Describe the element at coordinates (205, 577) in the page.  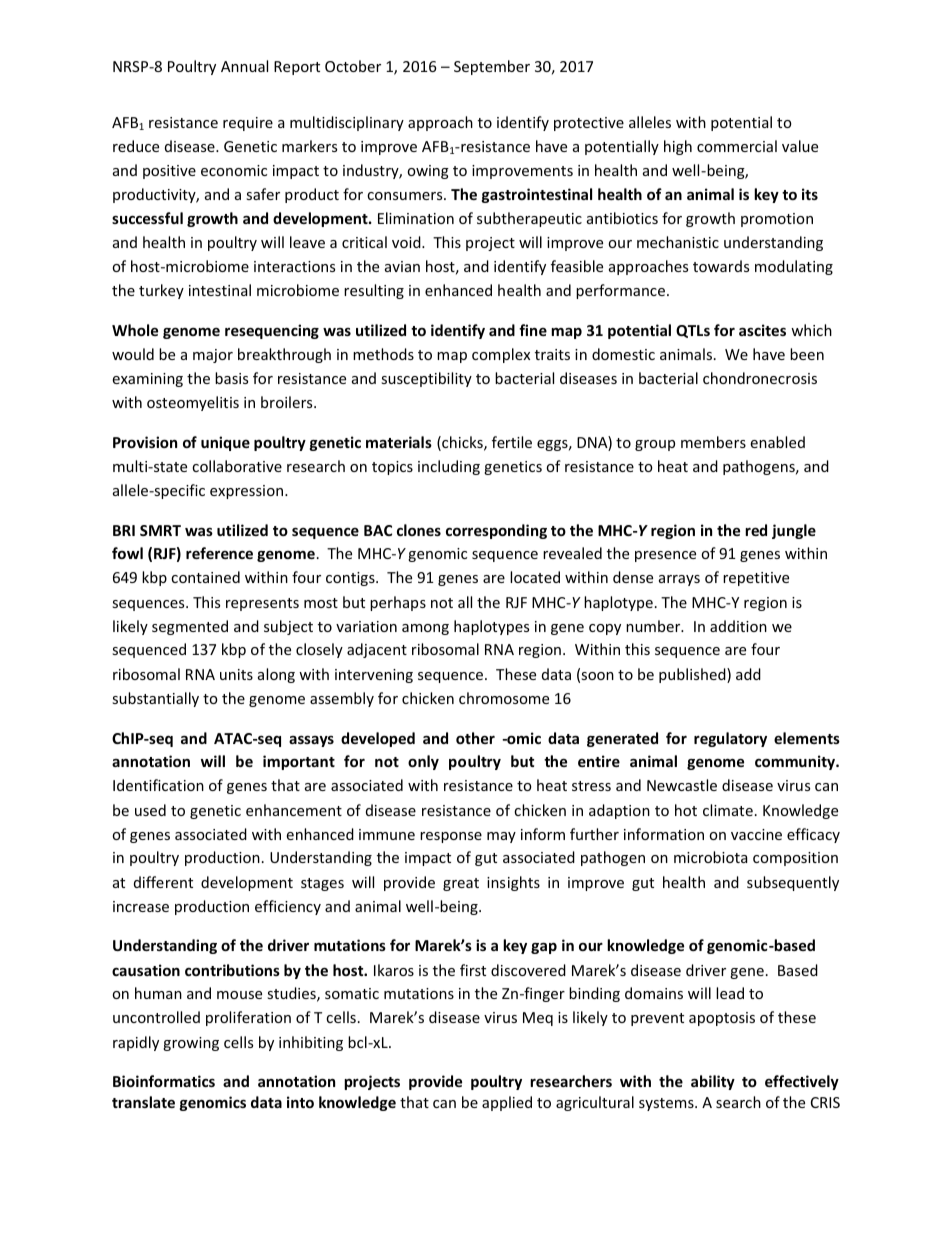
I see `contained` at that location.
